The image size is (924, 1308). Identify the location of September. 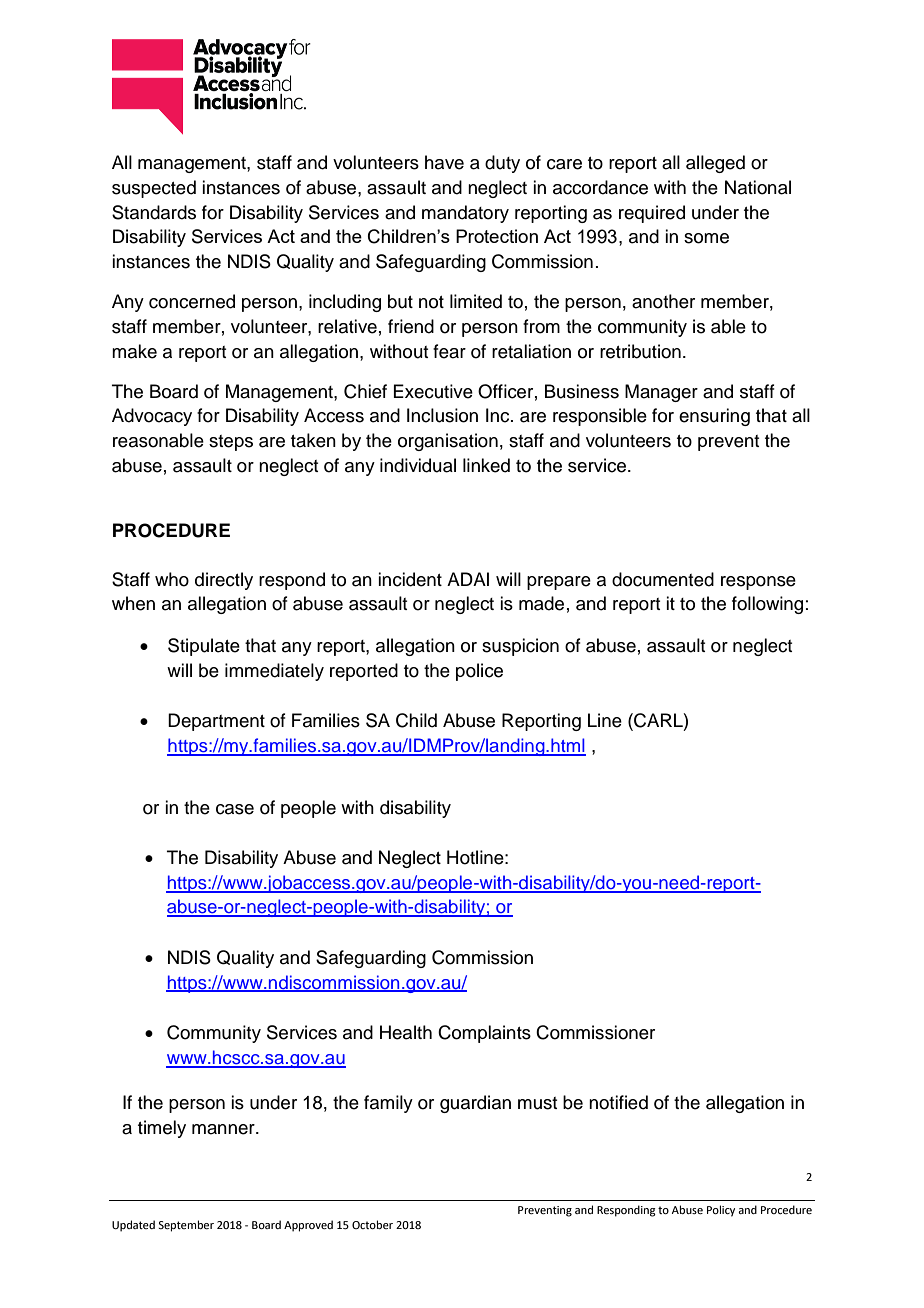
(186, 1226).
